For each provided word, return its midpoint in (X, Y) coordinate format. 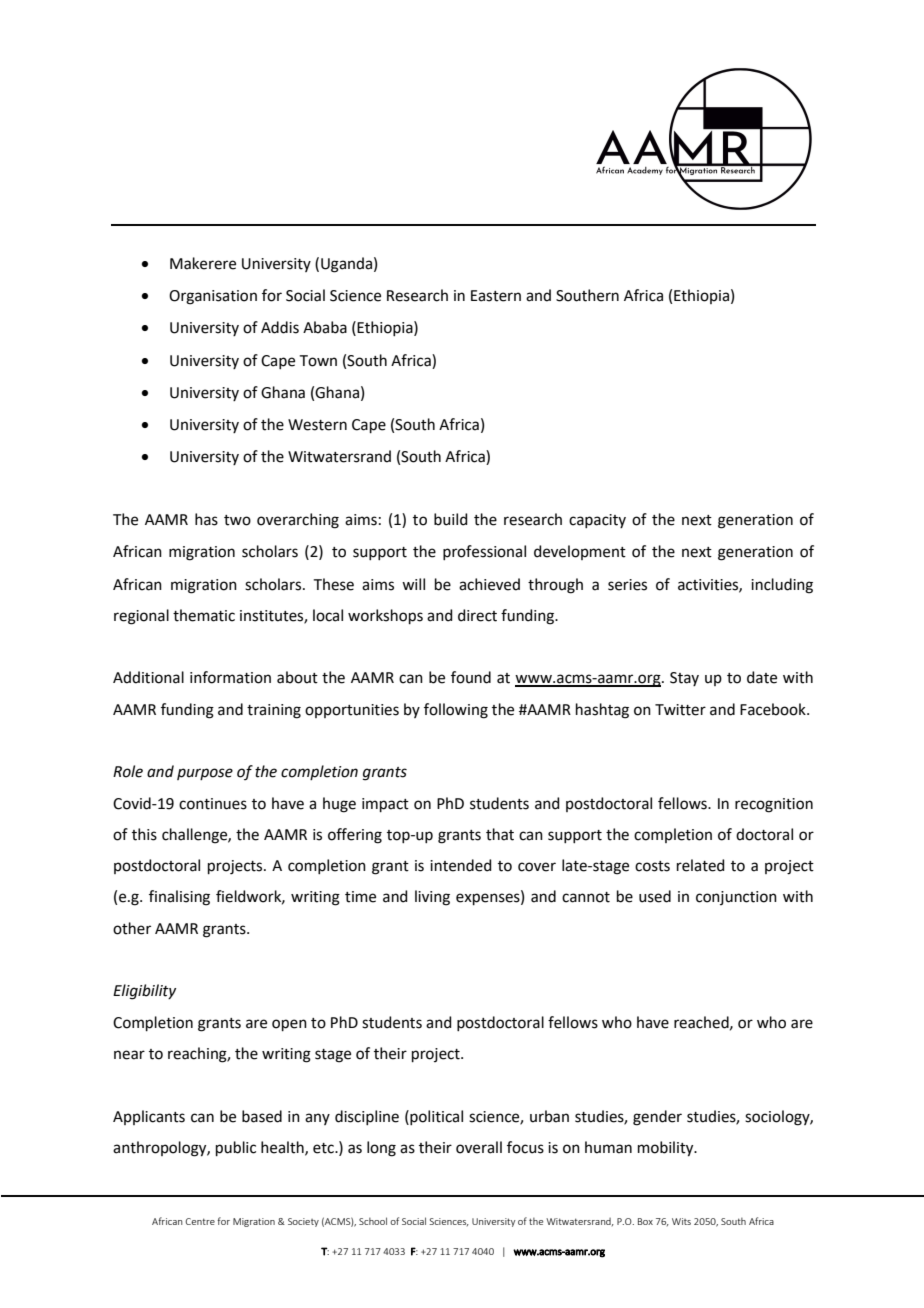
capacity (597, 521)
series (627, 585)
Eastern (496, 296)
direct (477, 615)
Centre (200, 1221)
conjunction (736, 898)
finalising (179, 898)
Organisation (213, 297)
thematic (204, 615)
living (432, 898)
